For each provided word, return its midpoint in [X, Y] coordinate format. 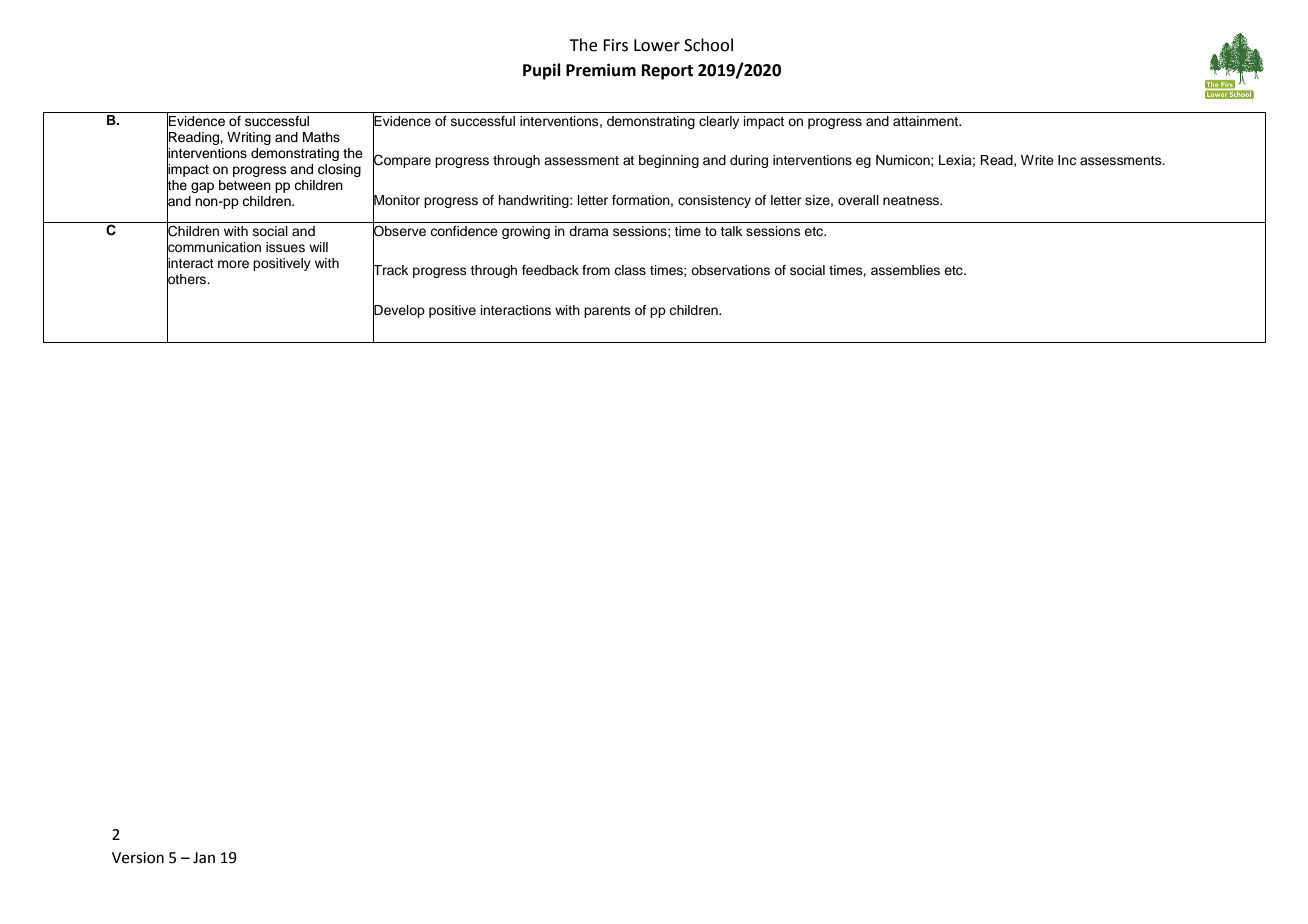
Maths [321, 137]
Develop [399, 312]
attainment [927, 121]
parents [607, 312]
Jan [204, 858]
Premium [601, 70]
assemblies [905, 270]
